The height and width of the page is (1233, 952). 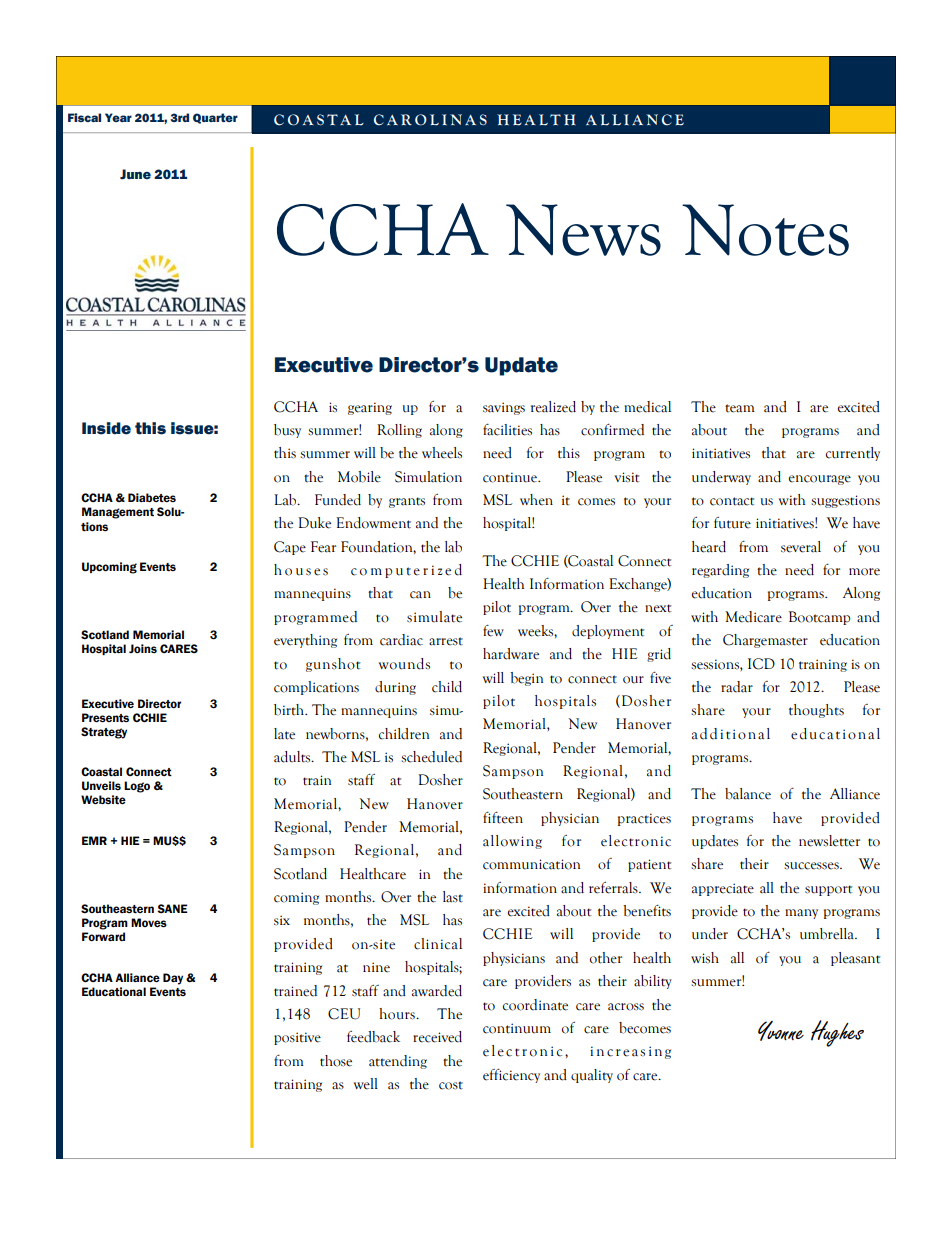 What do you see at coordinates (765, 230) in the page?
I see `Notes` at bounding box center [765, 230].
